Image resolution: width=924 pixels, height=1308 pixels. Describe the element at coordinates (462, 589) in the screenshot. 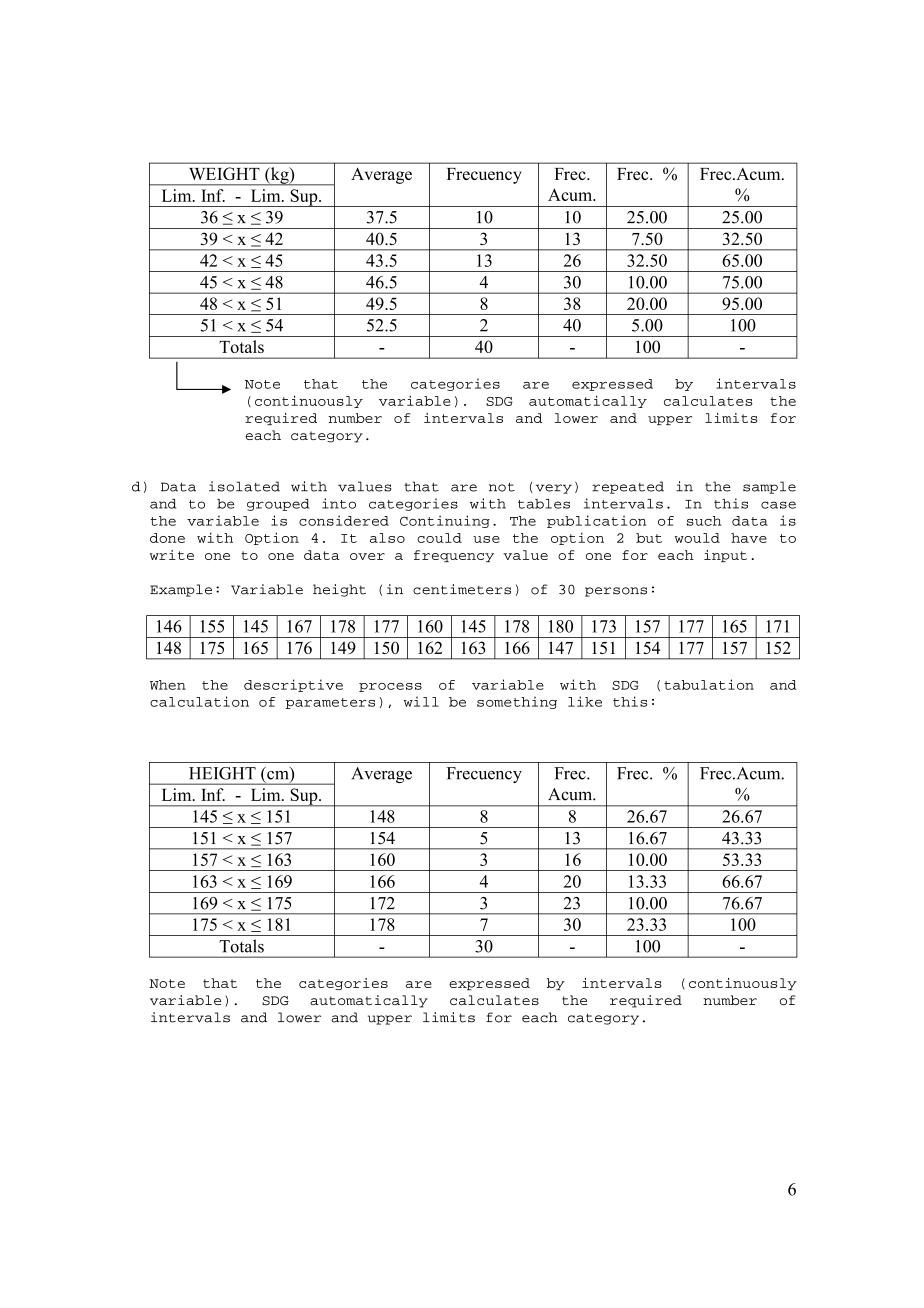

I see `centimeters` at that location.
